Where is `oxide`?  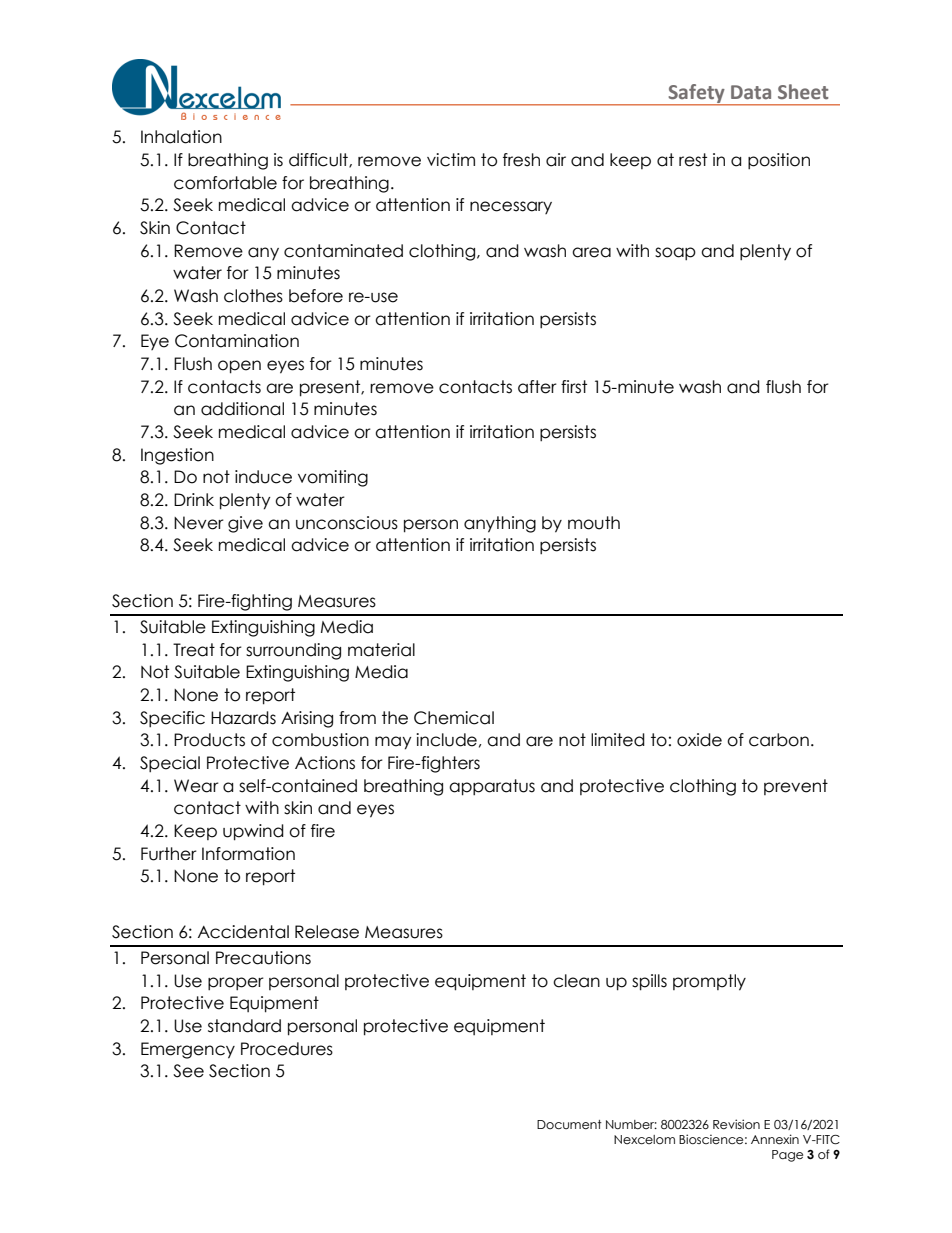
oxide is located at coordinates (699, 740).
